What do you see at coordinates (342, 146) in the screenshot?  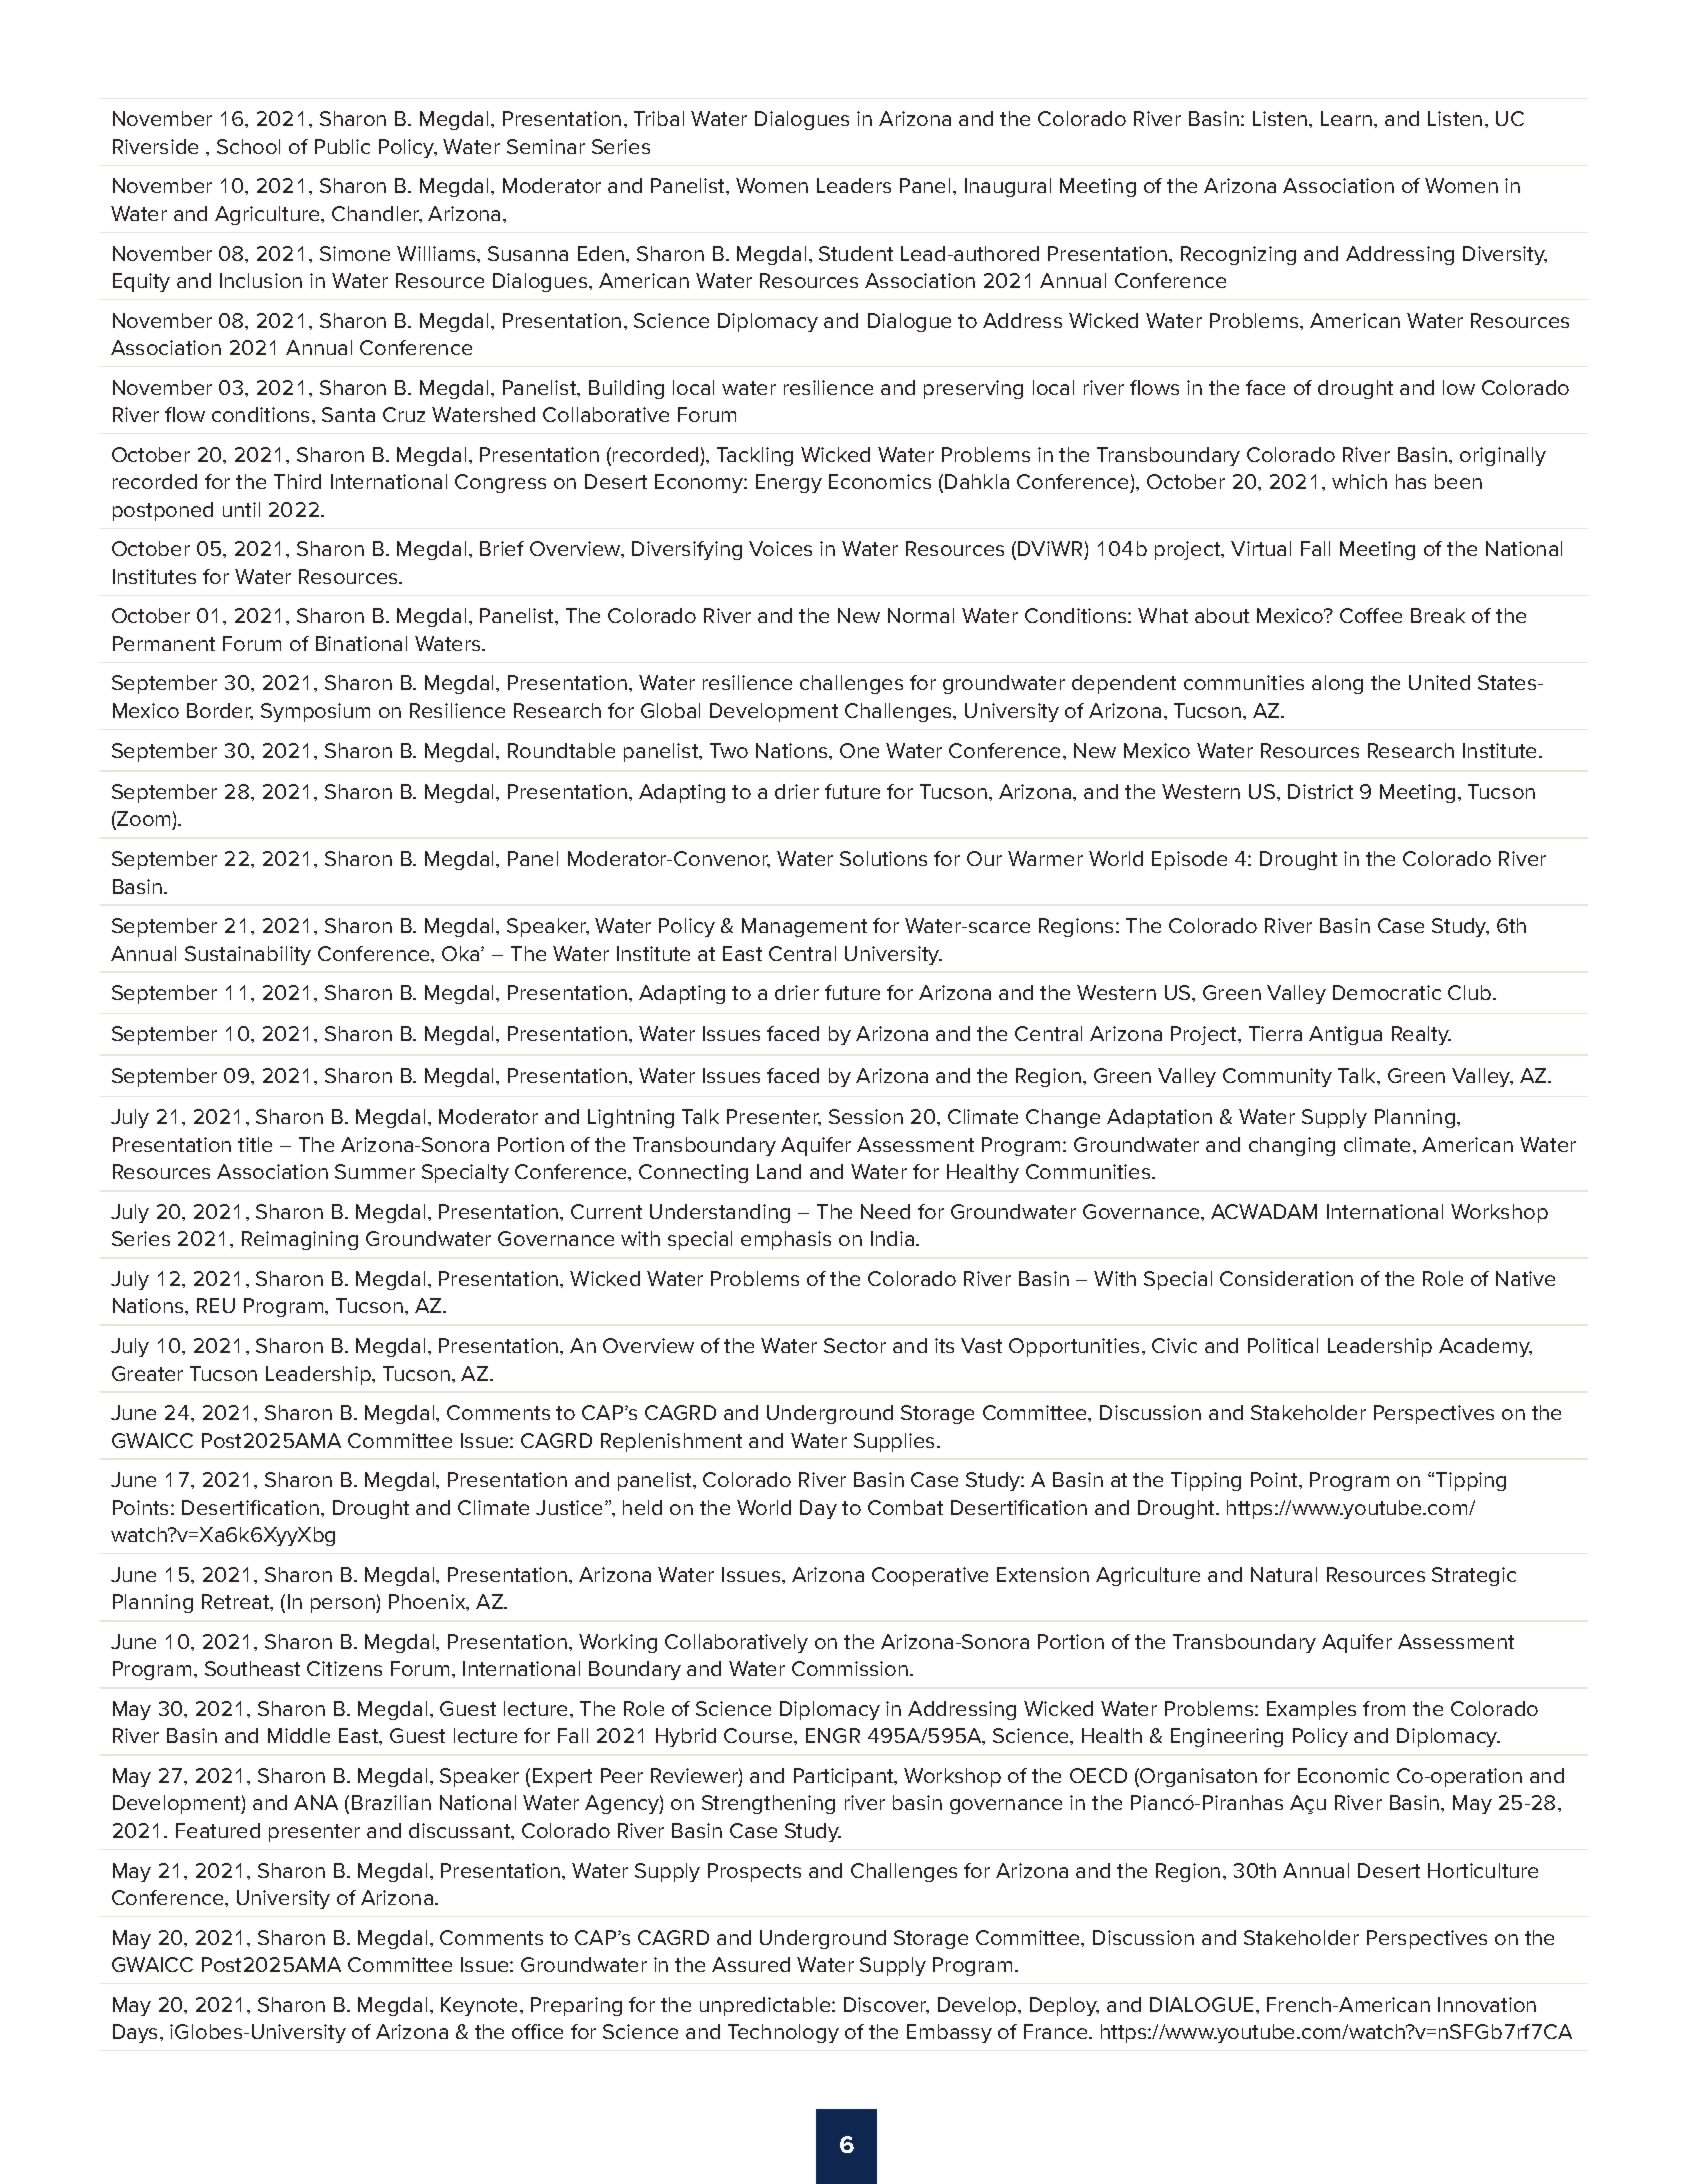 I see `Public` at bounding box center [342, 146].
